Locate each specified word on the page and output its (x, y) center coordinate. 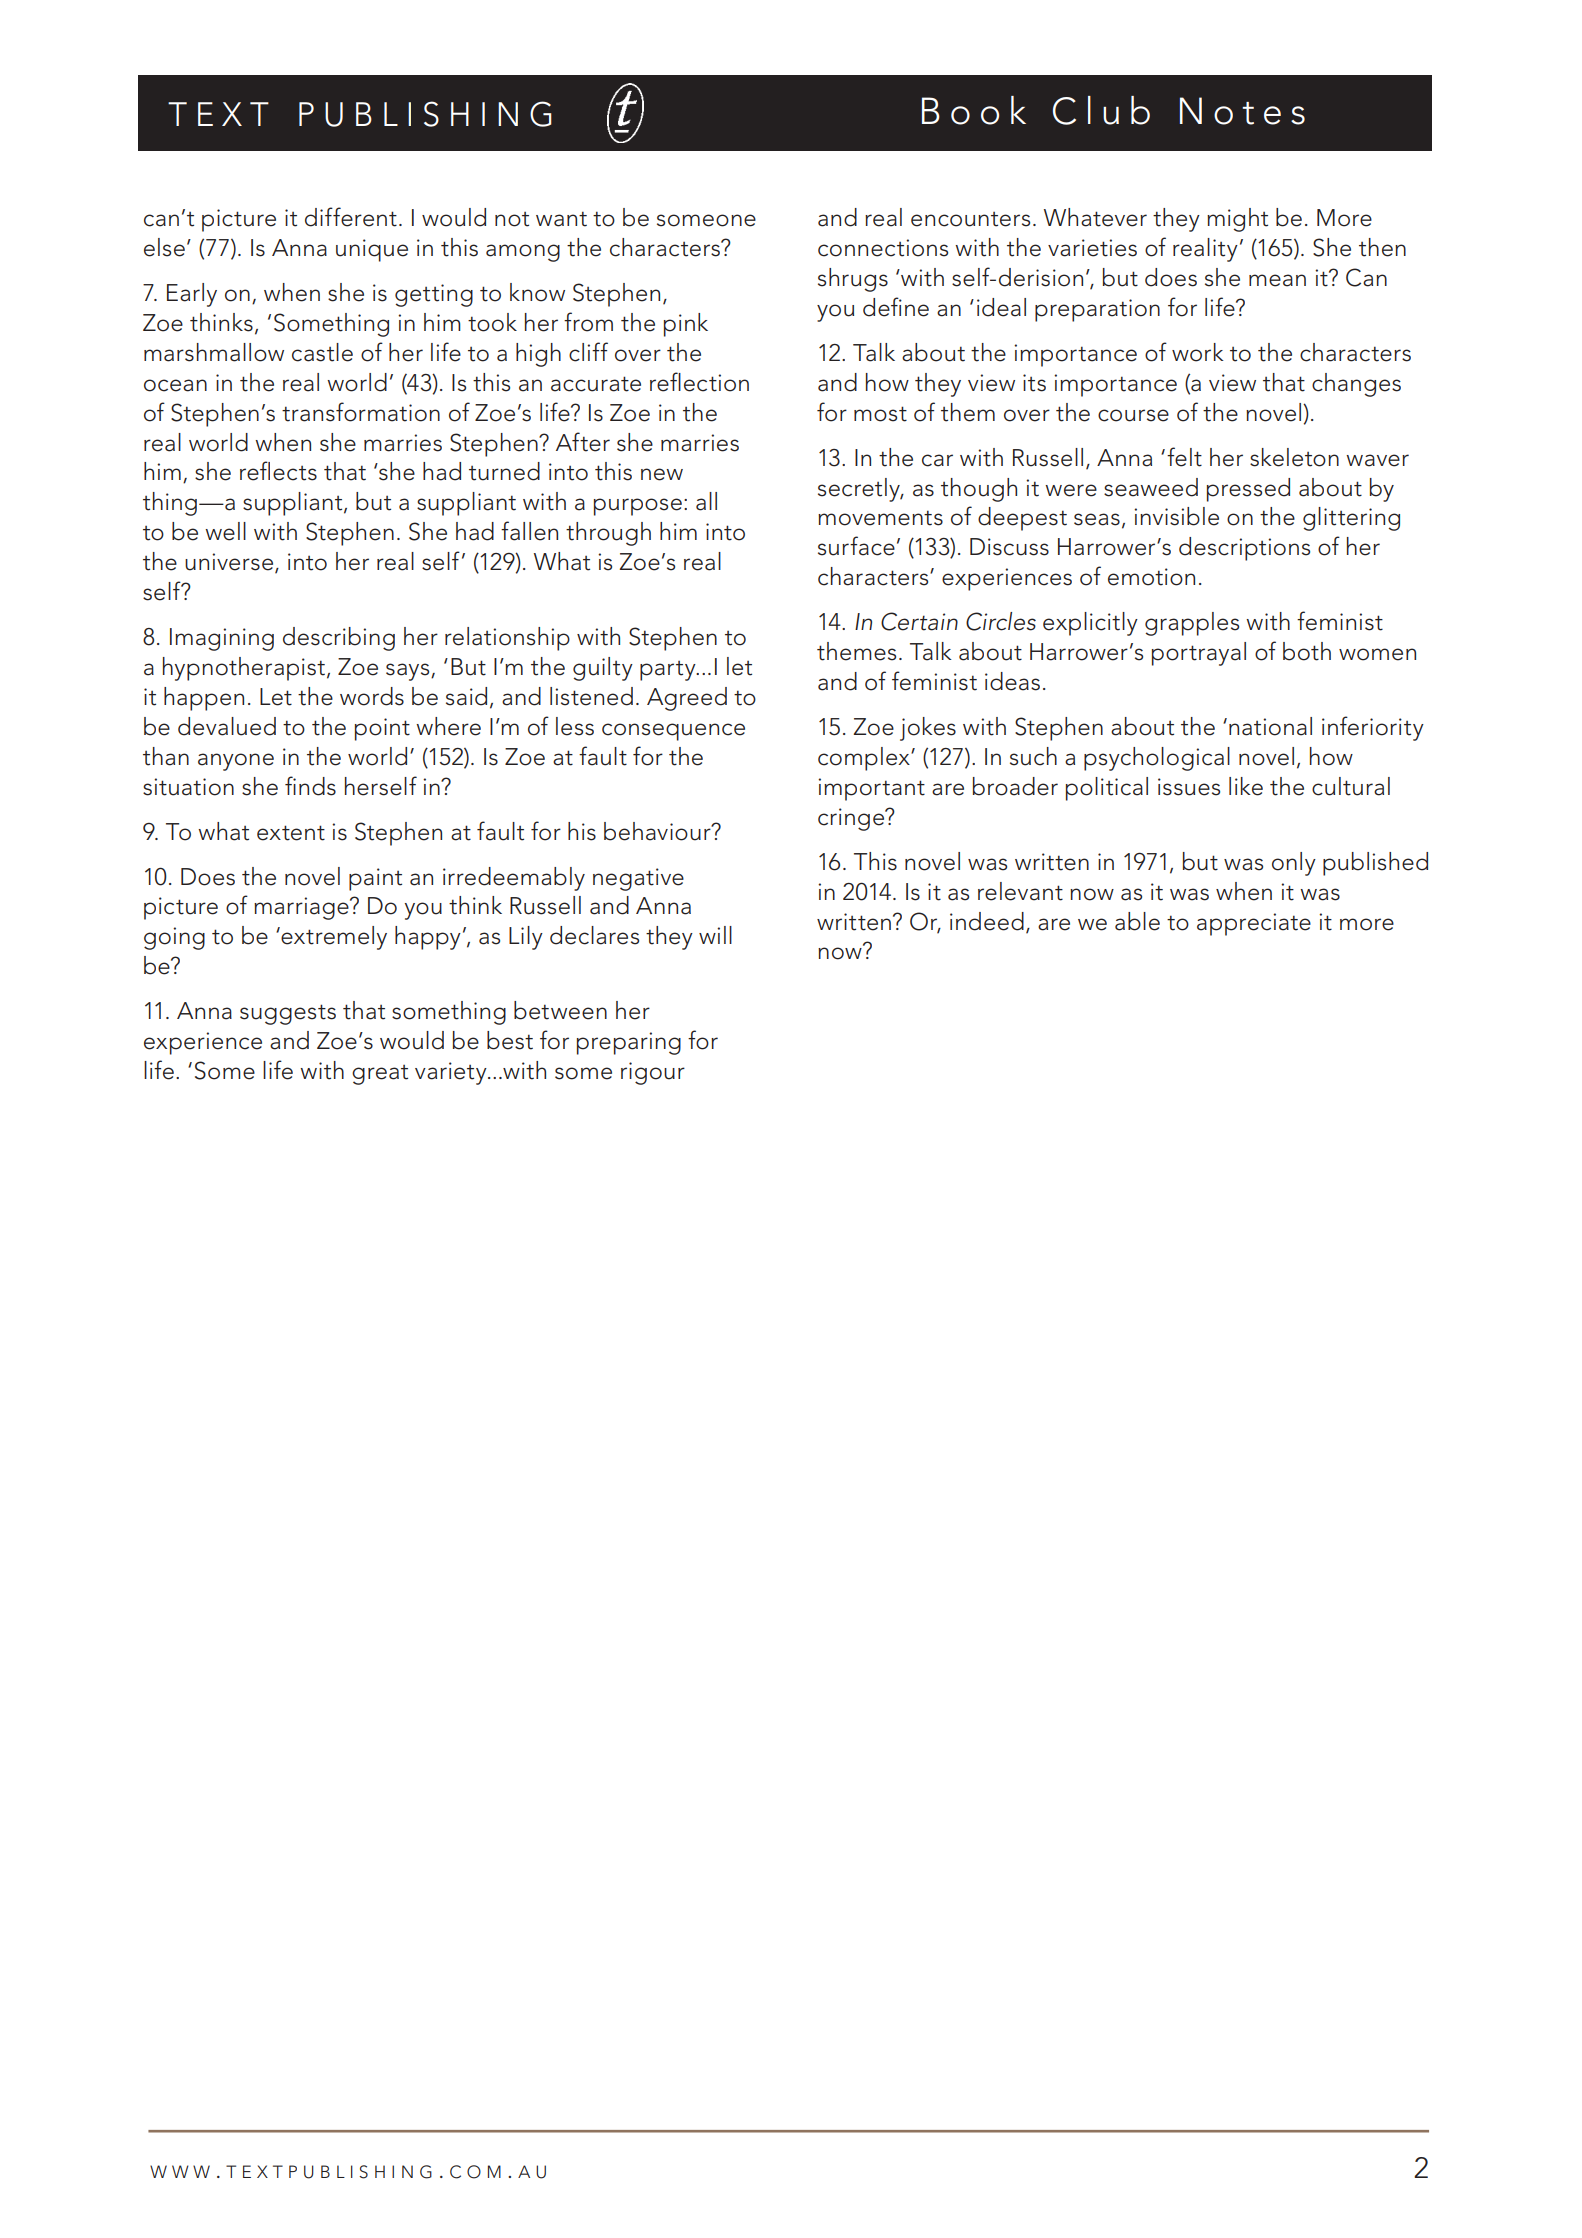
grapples (1192, 624)
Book (974, 110)
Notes (1242, 111)
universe (230, 563)
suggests (288, 1014)
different (351, 217)
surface (856, 546)
